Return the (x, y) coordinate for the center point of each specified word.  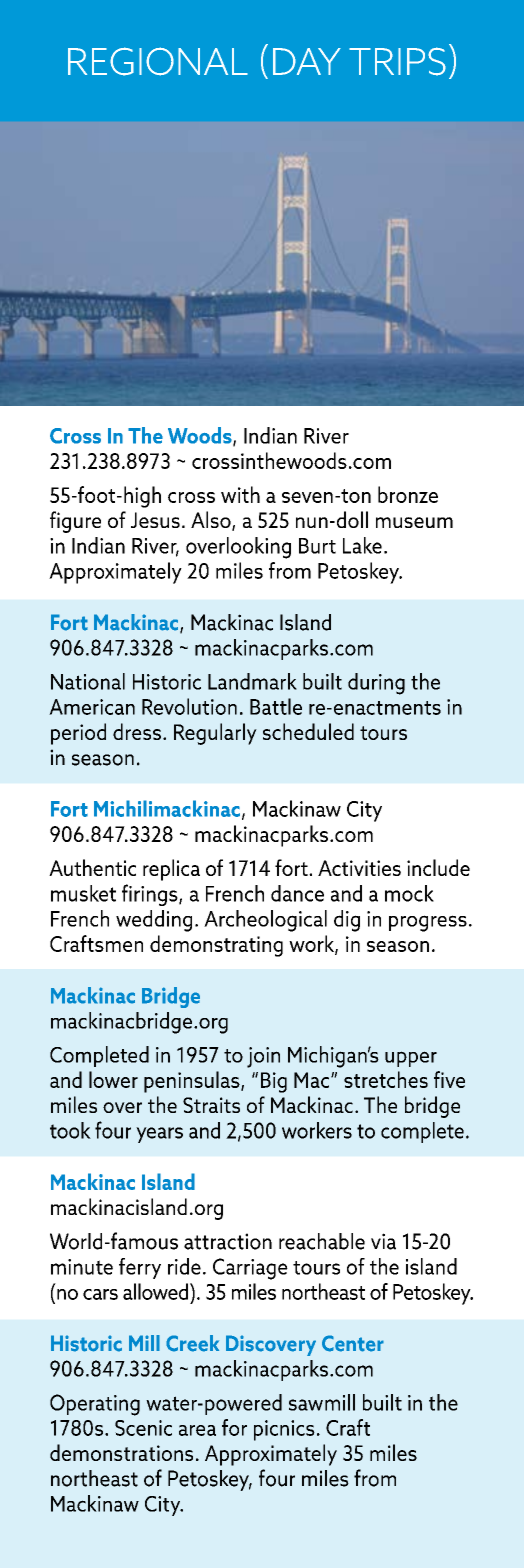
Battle (276, 706)
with (240, 494)
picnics (284, 1430)
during (376, 684)
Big (274, 1082)
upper (411, 1059)
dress (137, 731)
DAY (307, 61)
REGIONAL (158, 61)
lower (113, 1079)
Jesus (155, 520)
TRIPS (397, 61)
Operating (95, 1405)
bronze (408, 494)
